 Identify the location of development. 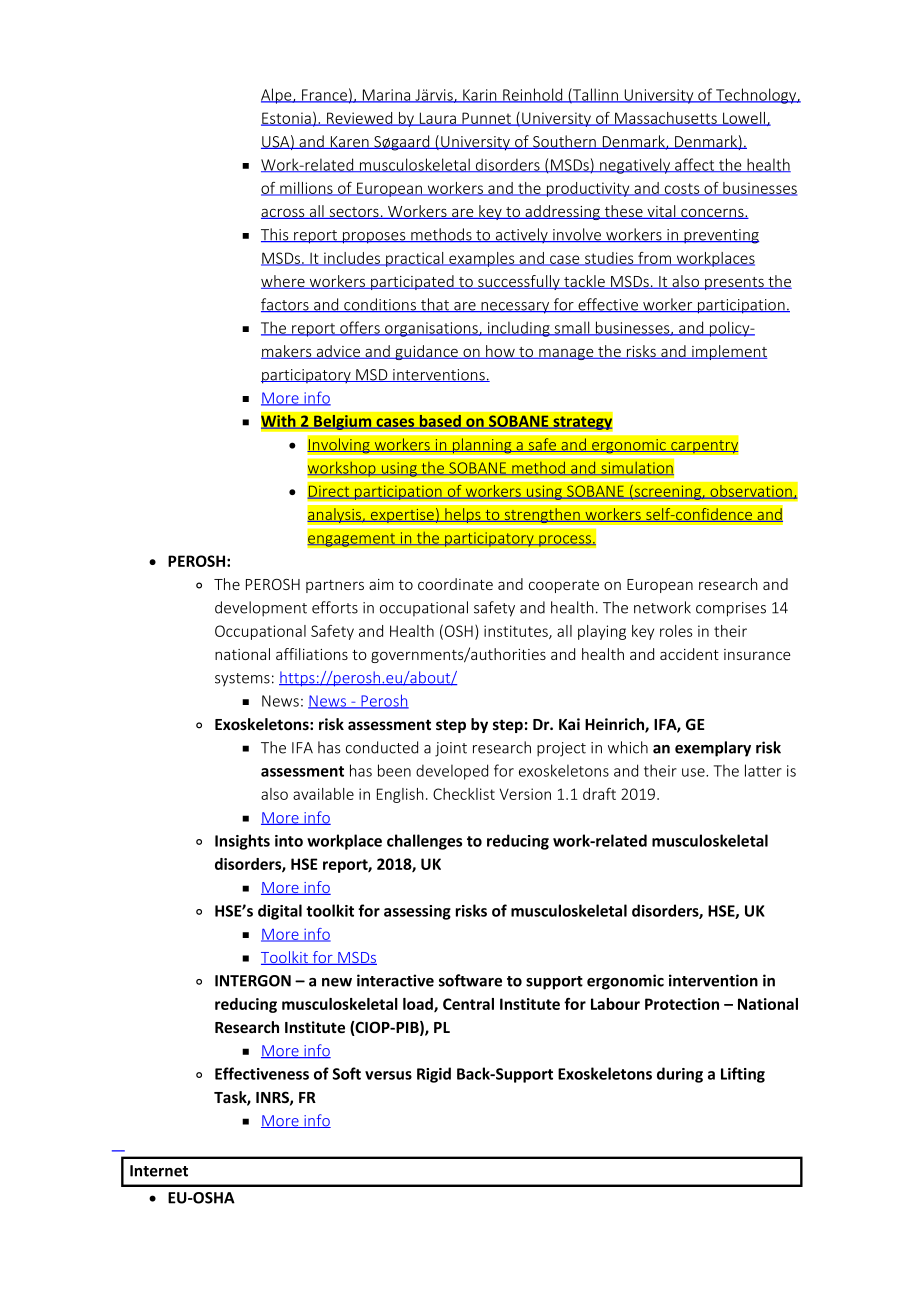
(261, 609).
